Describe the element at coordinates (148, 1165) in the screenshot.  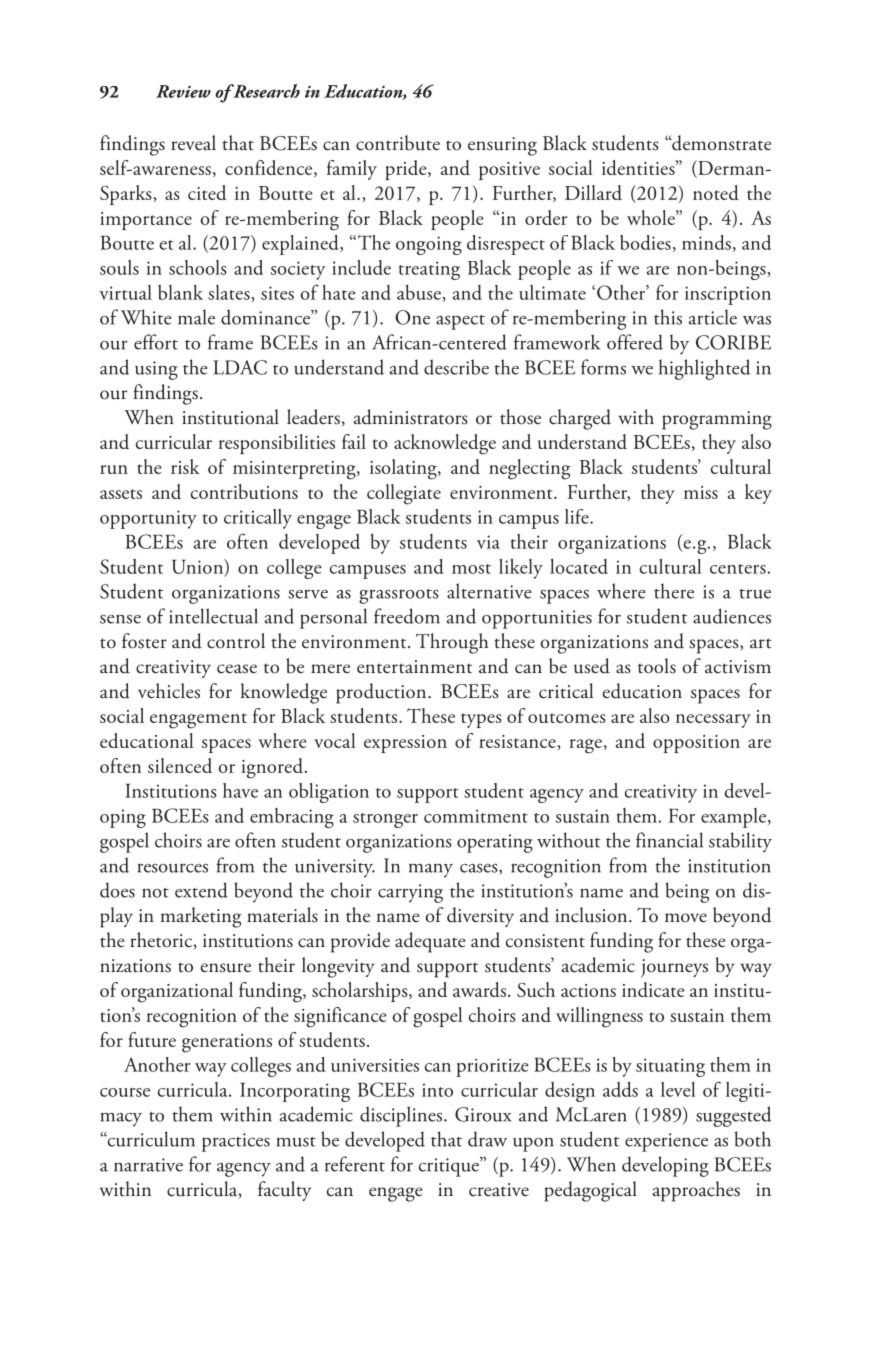
I see `narrative` at that location.
